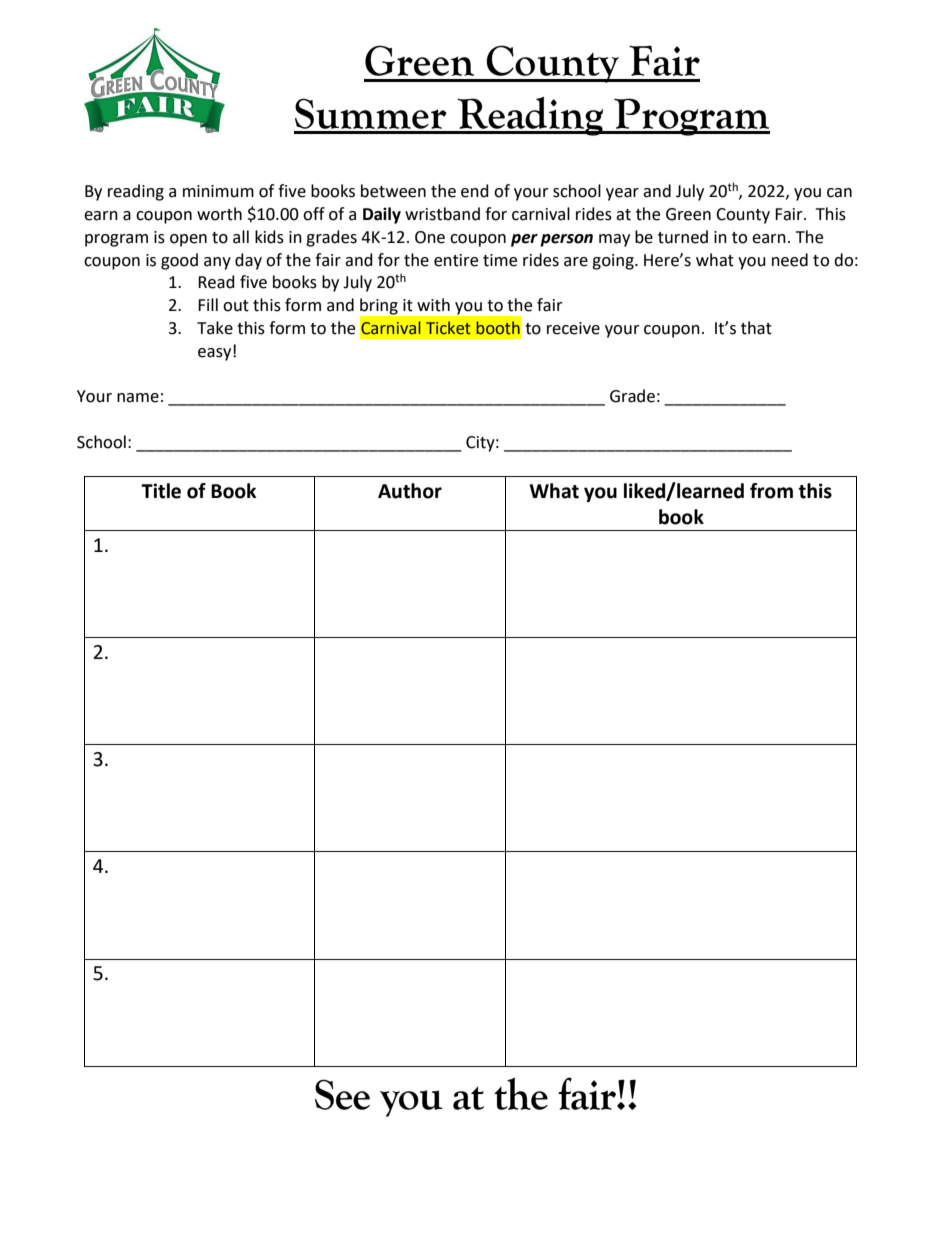 The width and height of the page is (952, 1233). What do you see at coordinates (573, 328) in the page?
I see `receive` at bounding box center [573, 328].
